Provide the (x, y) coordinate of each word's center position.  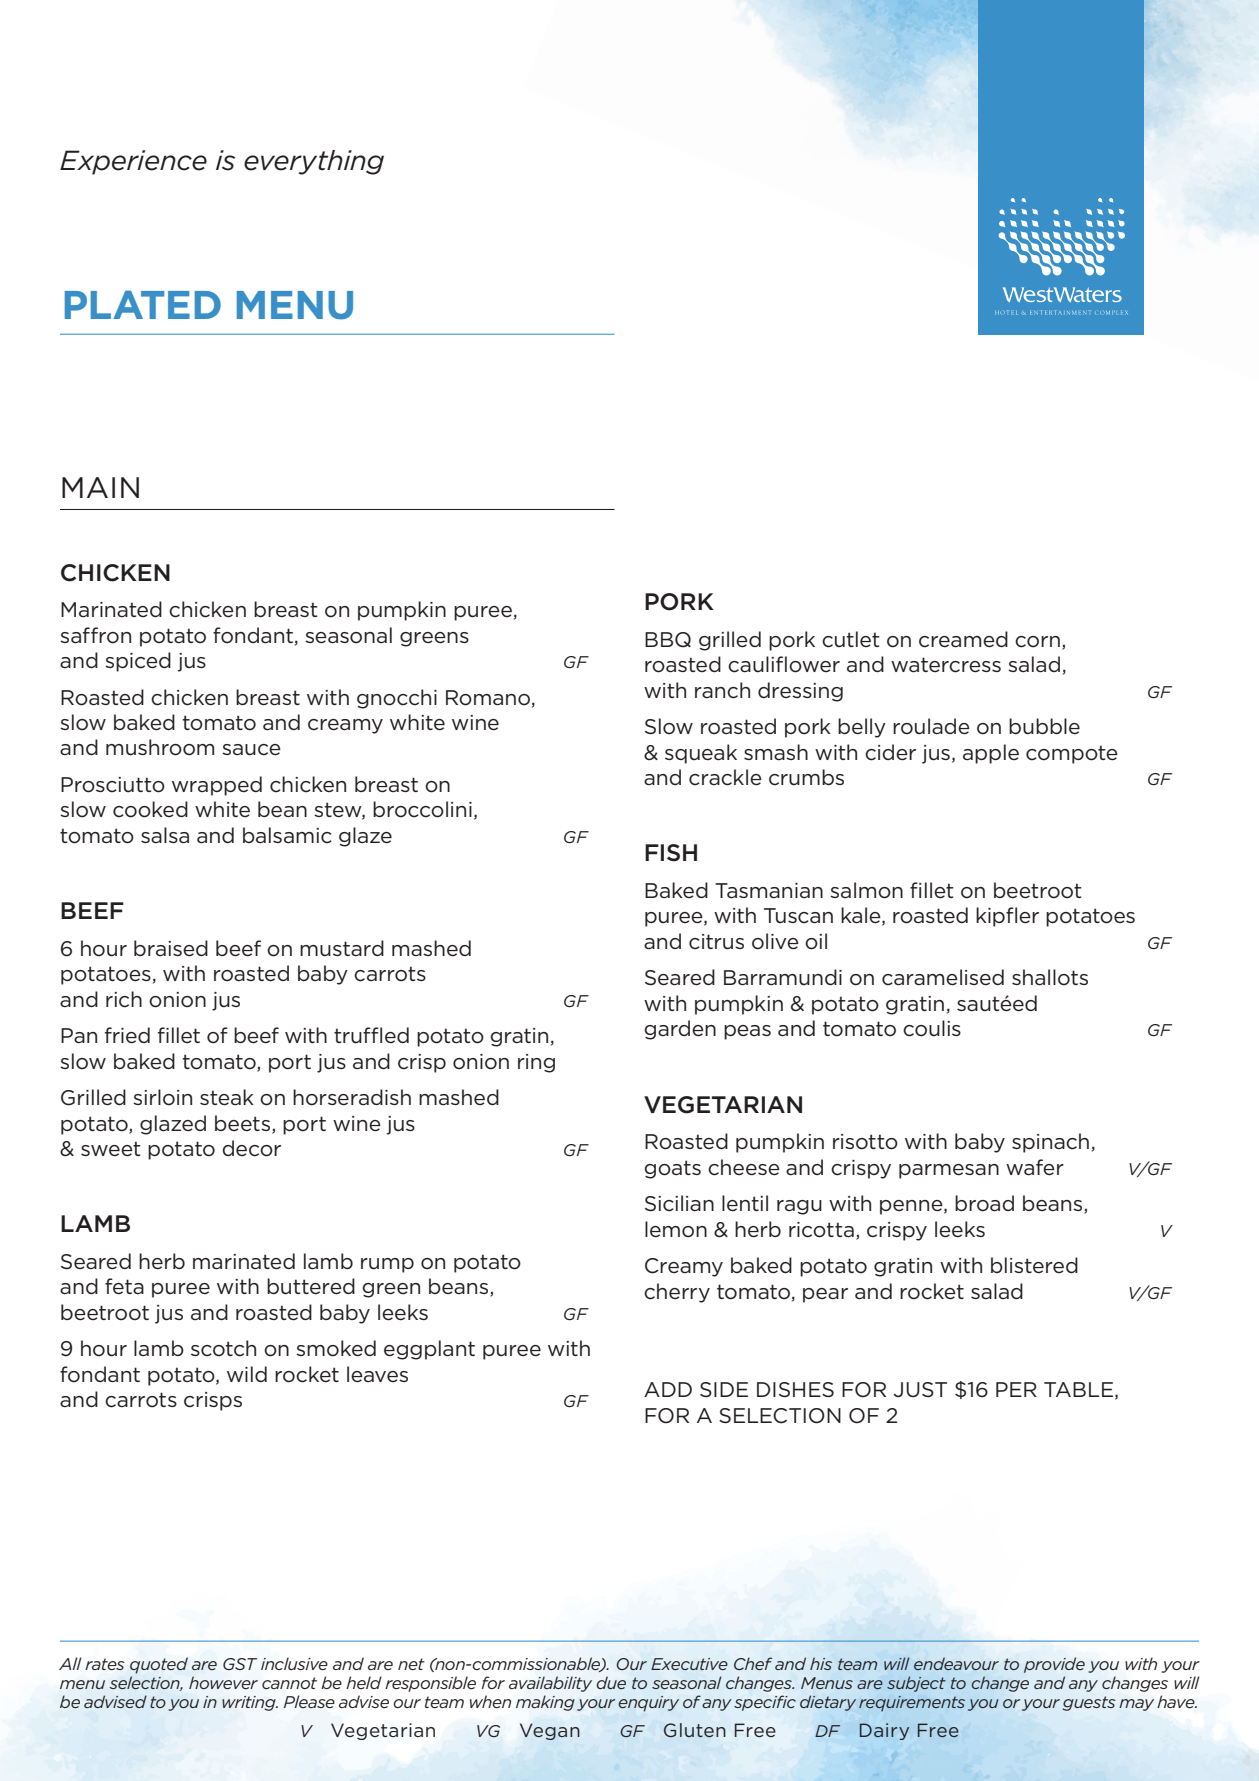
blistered (1034, 1265)
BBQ (668, 640)
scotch (223, 1348)
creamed (963, 639)
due (611, 1682)
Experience (133, 162)
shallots (1050, 977)
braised (171, 948)
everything (314, 162)
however (223, 1682)
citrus (716, 942)
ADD (668, 1389)
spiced (138, 662)
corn (1037, 642)
